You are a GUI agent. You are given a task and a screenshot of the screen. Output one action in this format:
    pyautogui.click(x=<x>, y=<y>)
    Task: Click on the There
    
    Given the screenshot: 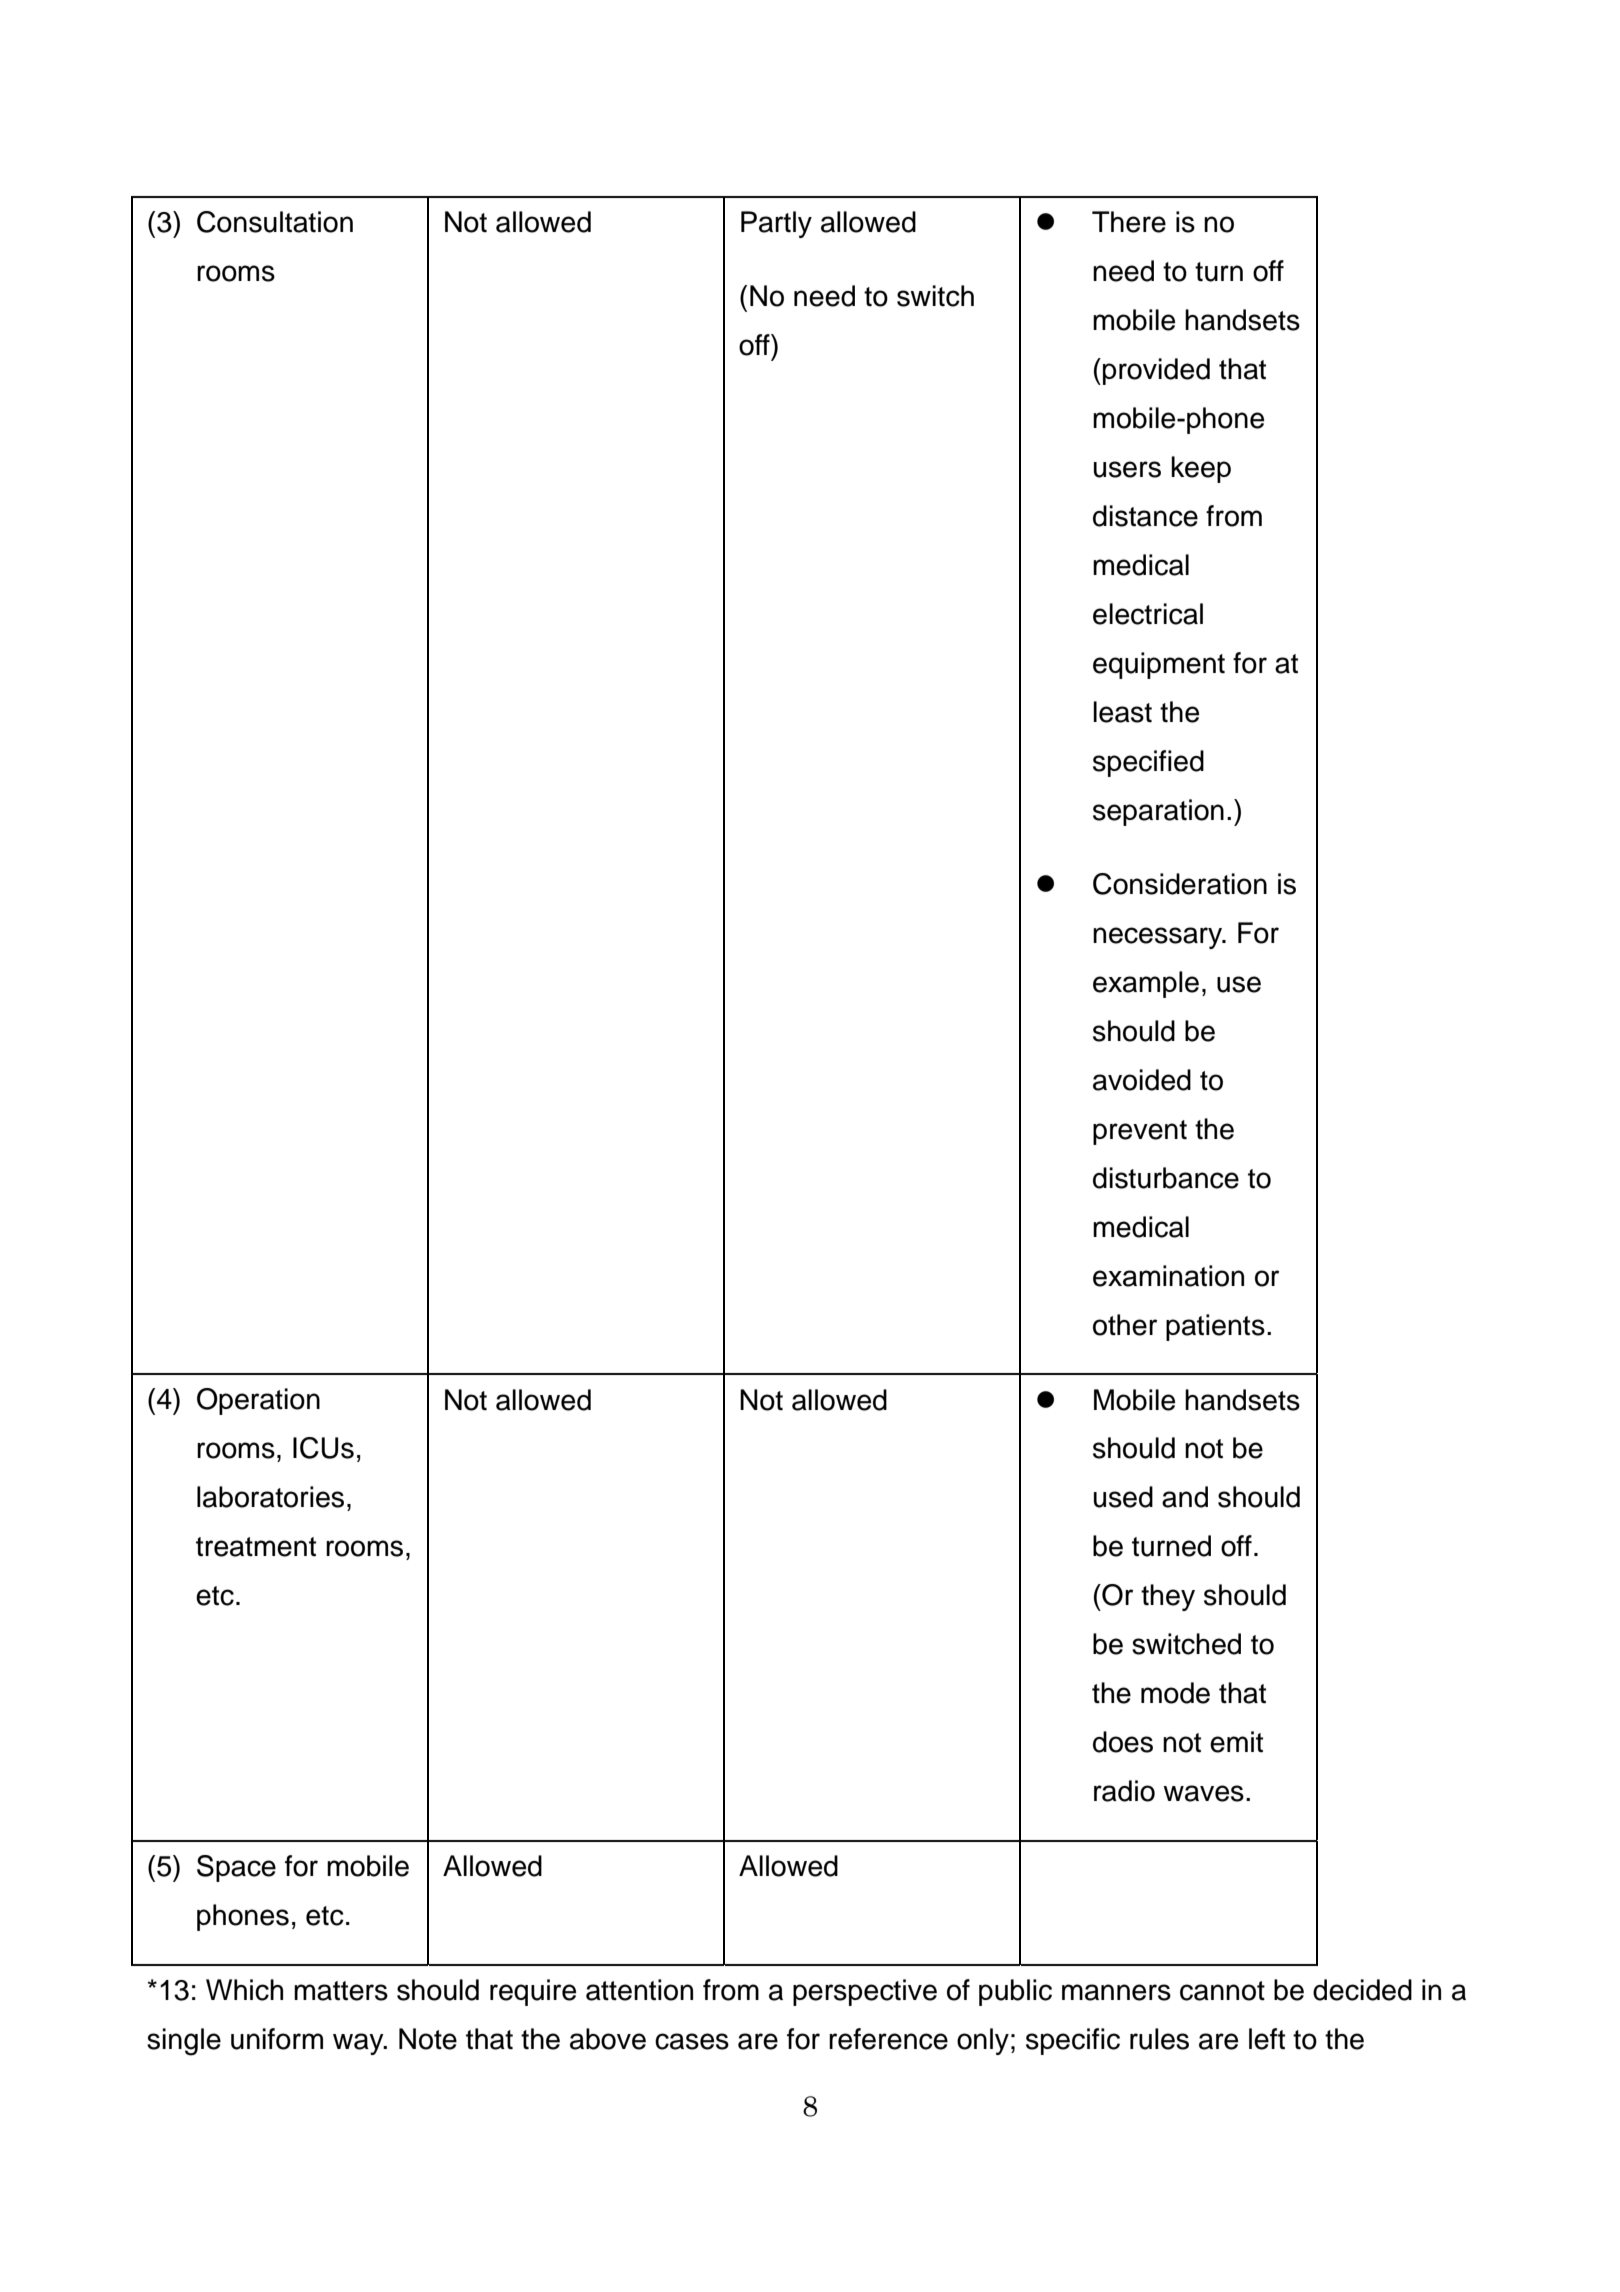 What is the action you would take?
    pyautogui.click(x=1129, y=222)
